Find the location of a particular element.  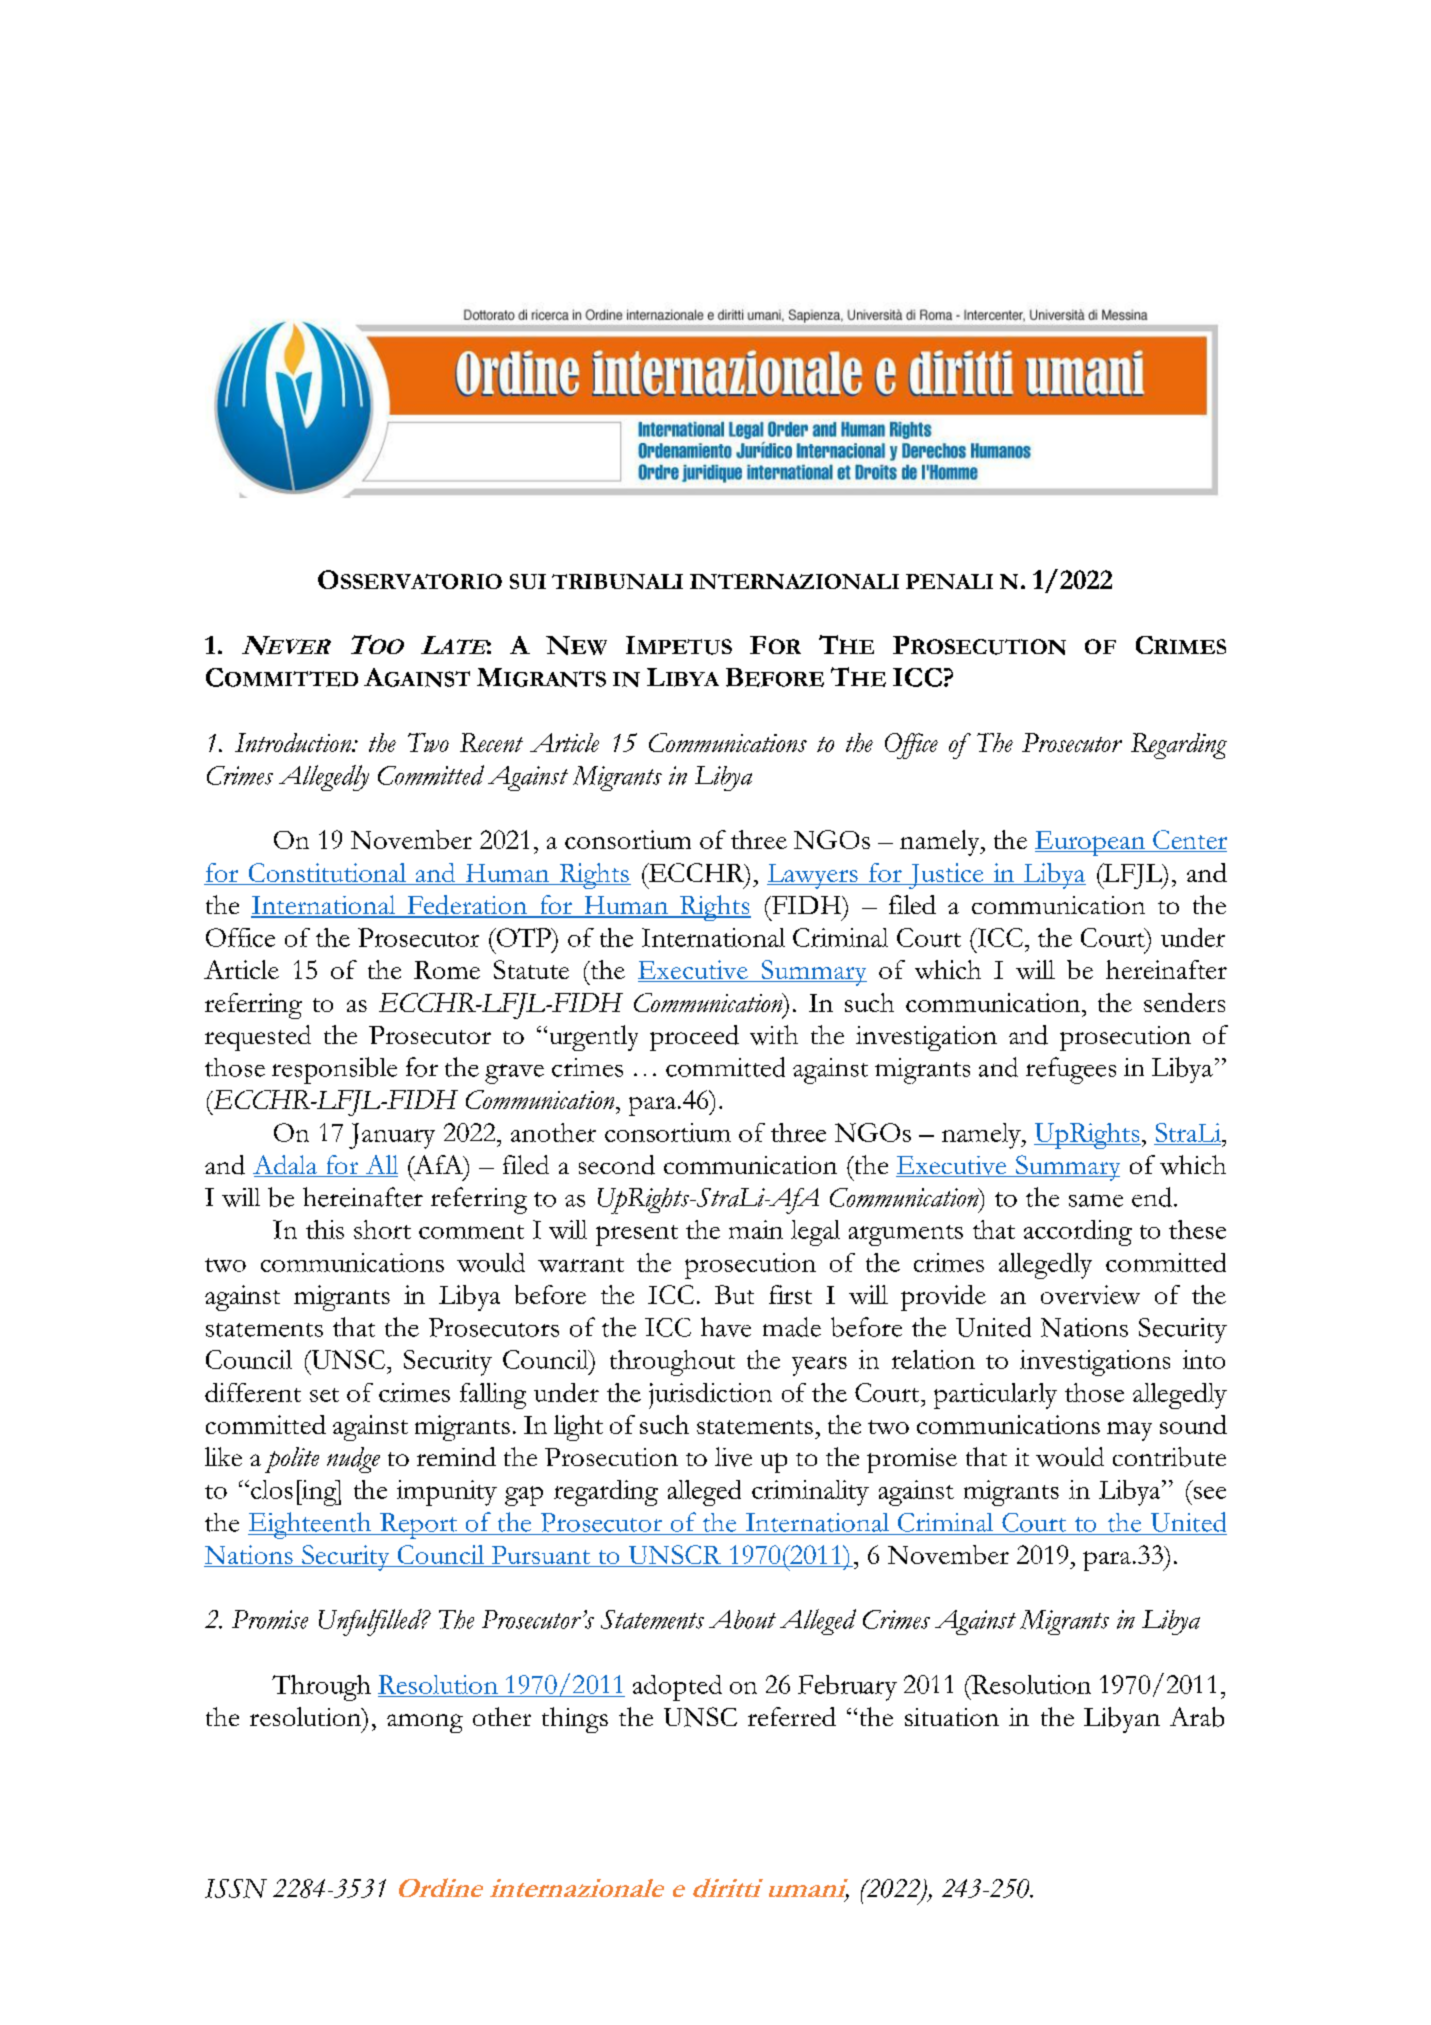

Constitutional is located at coordinates (327, 874).
